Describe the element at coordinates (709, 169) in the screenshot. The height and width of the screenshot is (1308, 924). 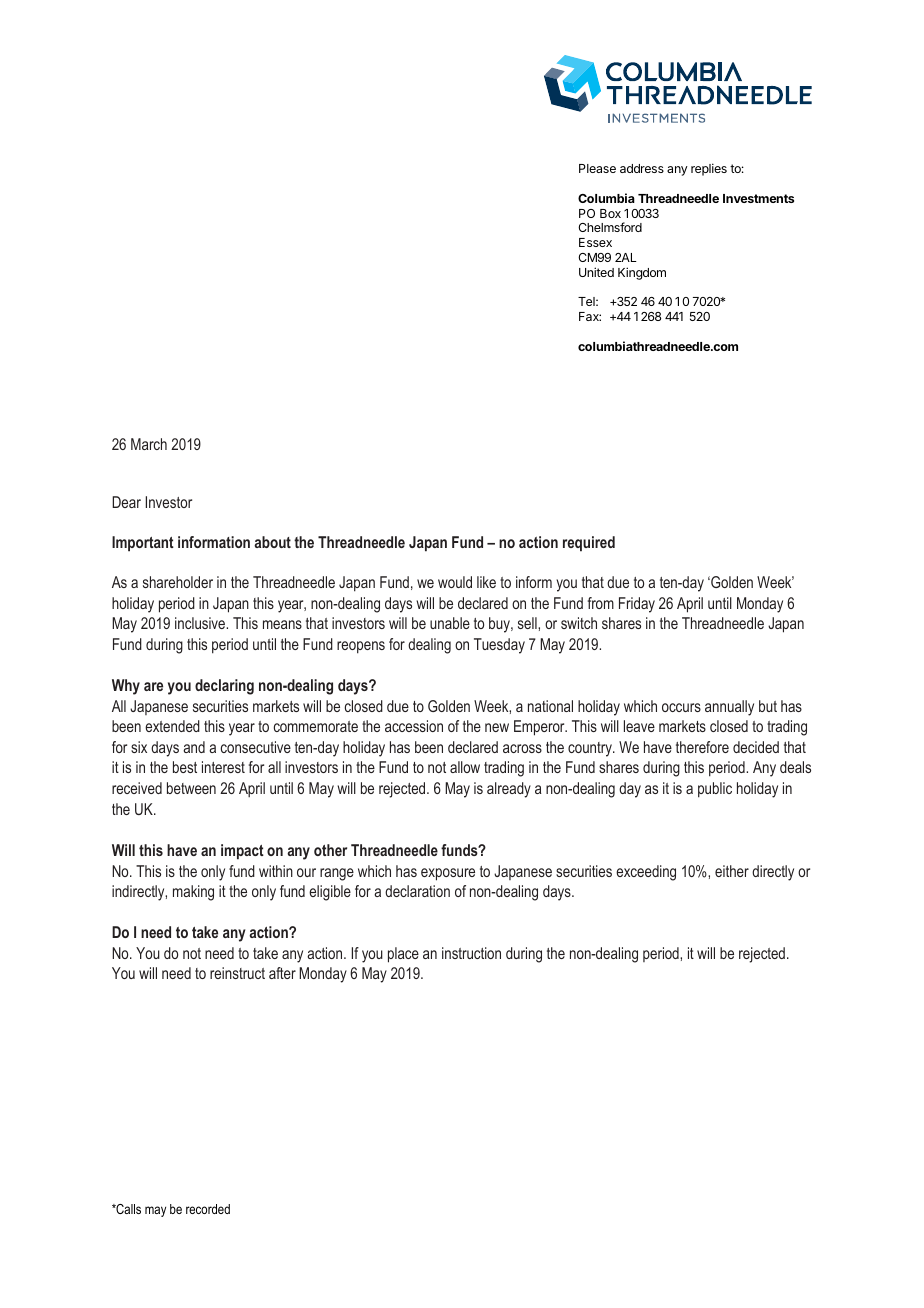
I see `replies` at that location.
